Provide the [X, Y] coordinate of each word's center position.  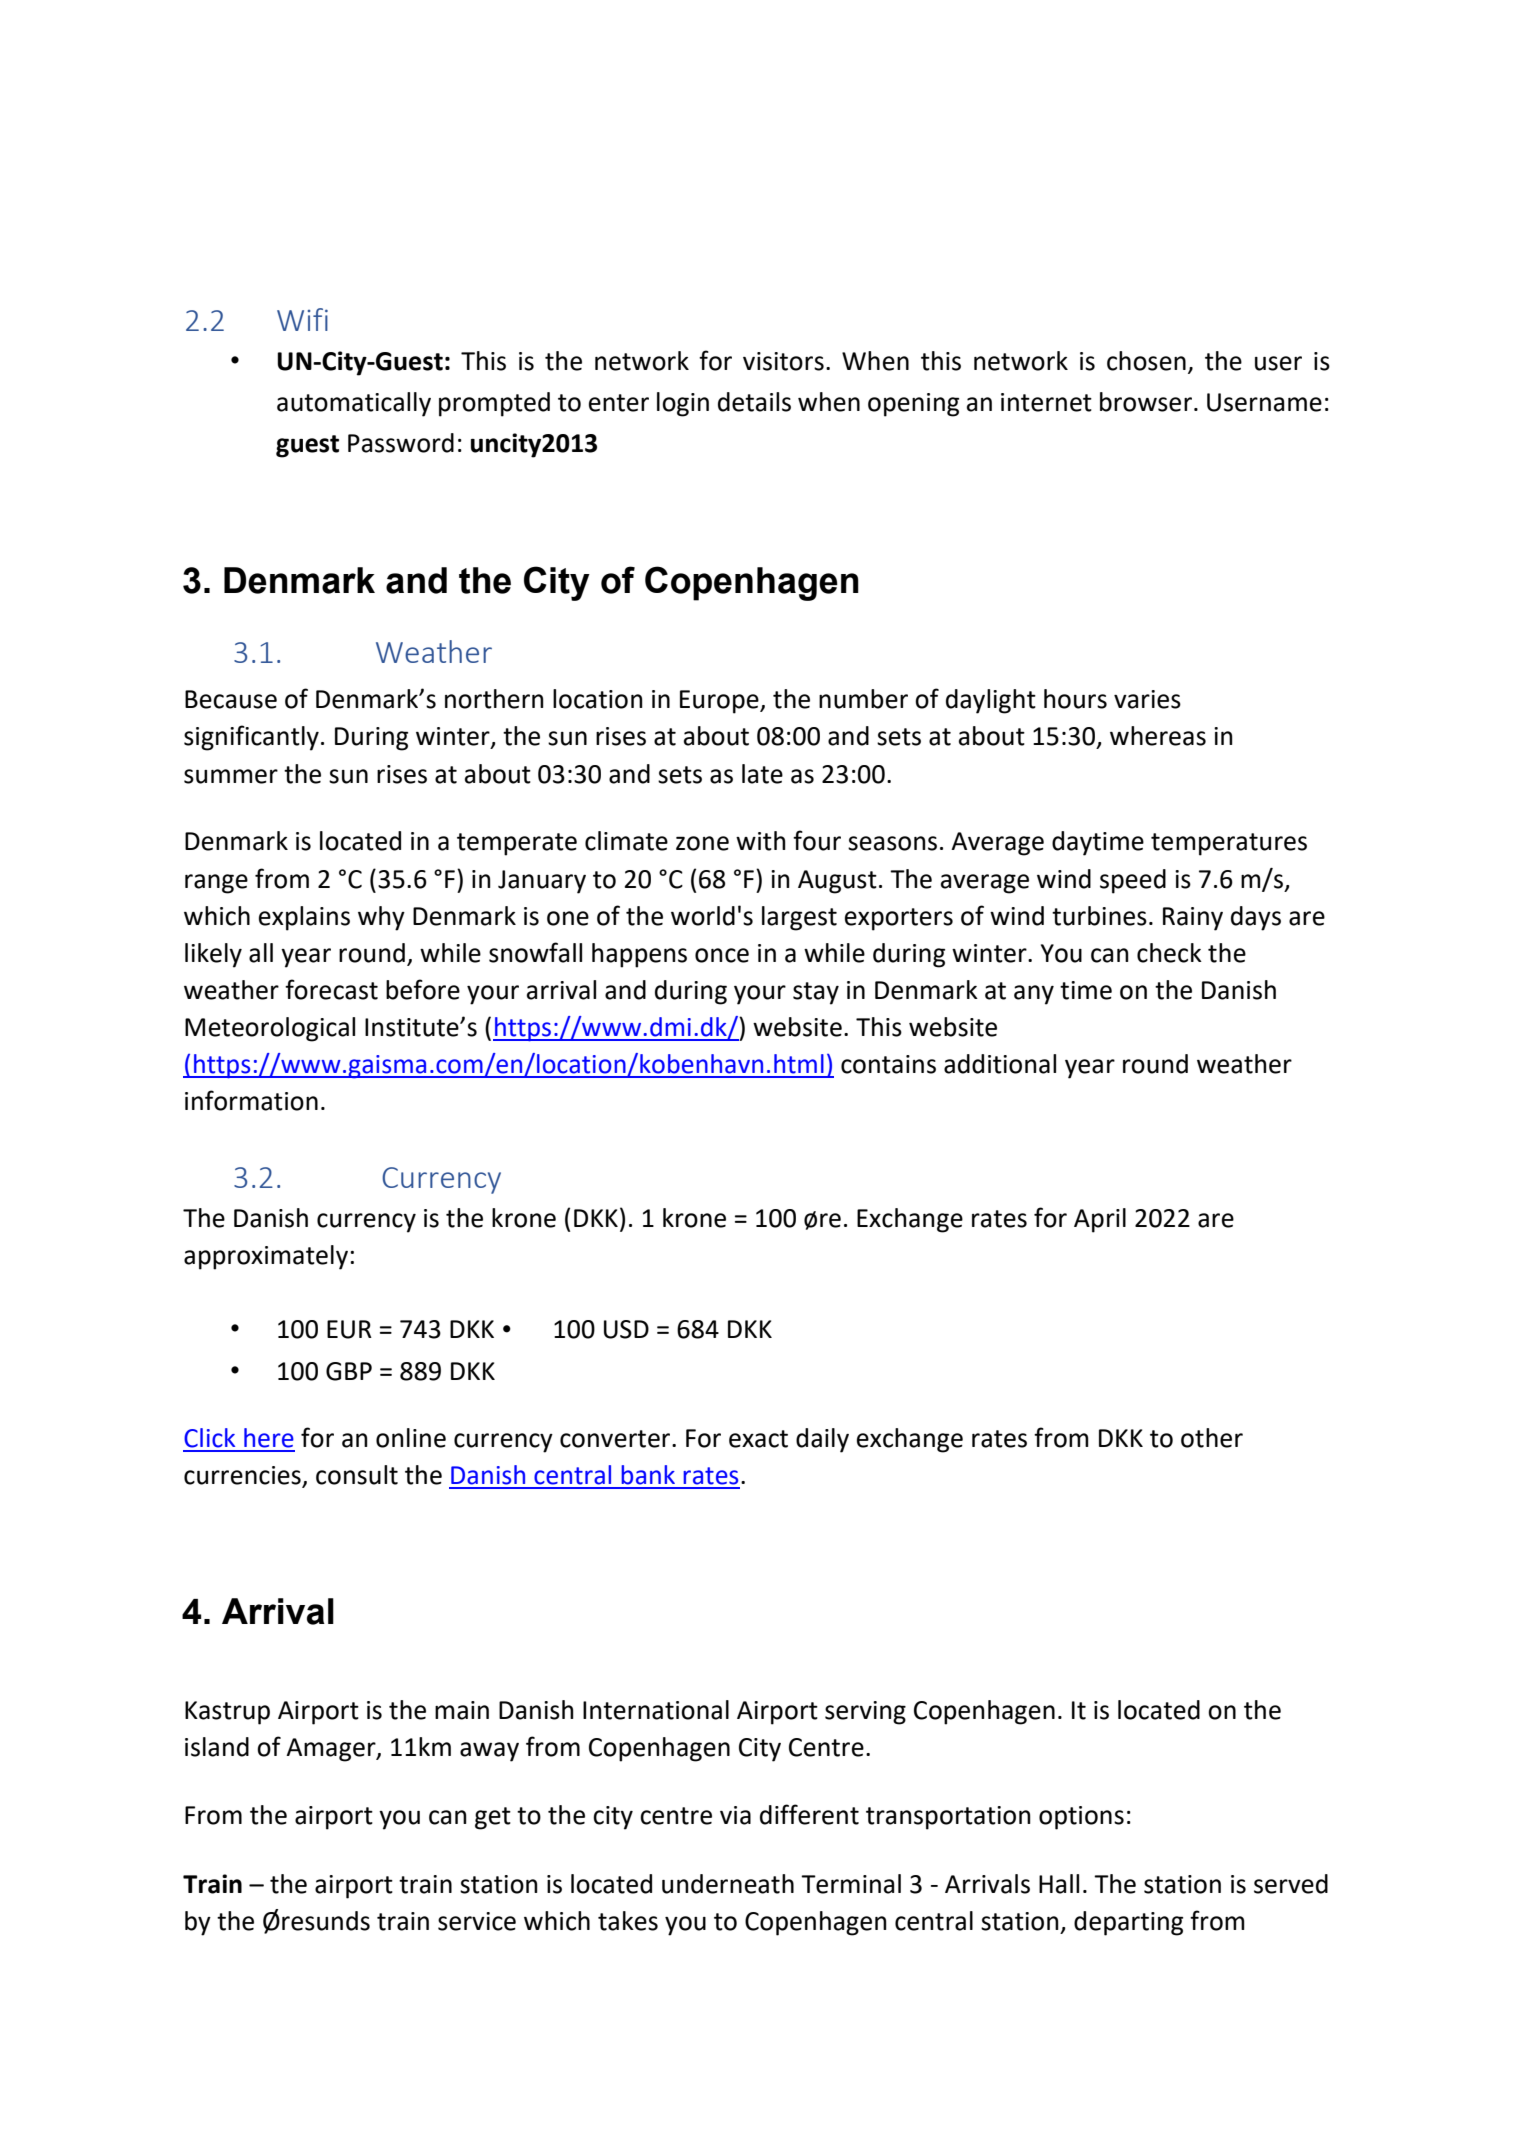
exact [758, 1439]
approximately [266, 1257]
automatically [354, 404]
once [722, 955]
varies [1147, 699]
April [1100, 1220]
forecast [331, 989]
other [1212, 1438]
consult [357, 1475]
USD [626, 1329]
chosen [1146, 361]
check [1169, 953]
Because [231, 699]
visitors [783, 361]
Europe [720, 702]
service [477, 1921]
